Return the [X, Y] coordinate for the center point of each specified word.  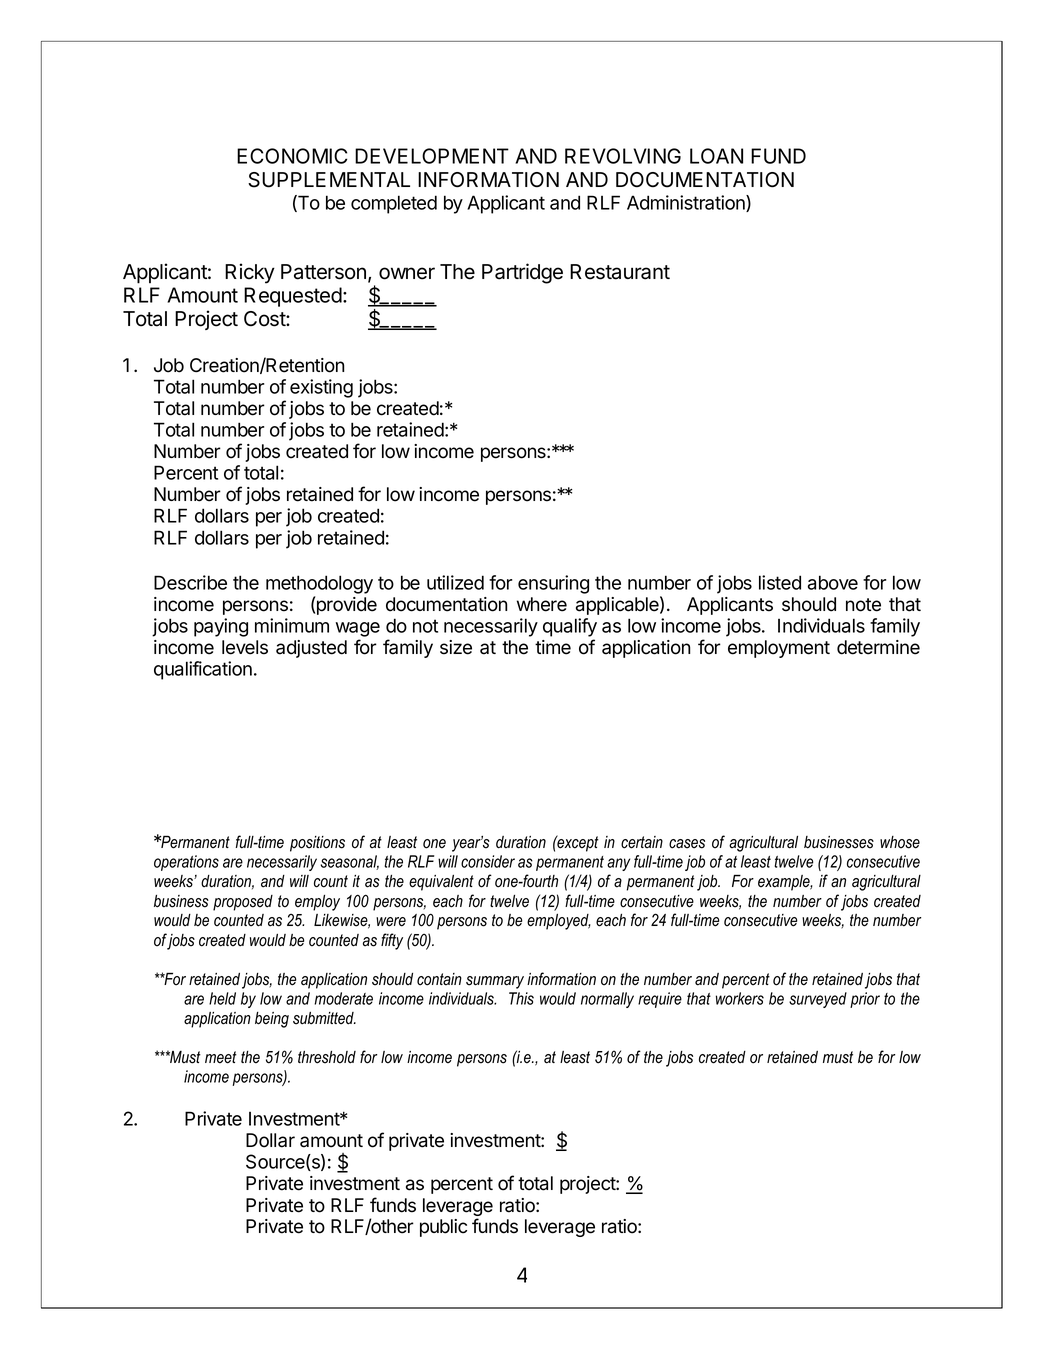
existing [321, 388]
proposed [243, 903]
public [443, 1228]
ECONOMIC [292, 156]
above [833, 582]
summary [495, 982]
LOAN [716, 156]
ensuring [553, 584]
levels [245, 647]
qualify [570, 627]
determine [878, 647]
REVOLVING [623, 156]
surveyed [818, 1000]
